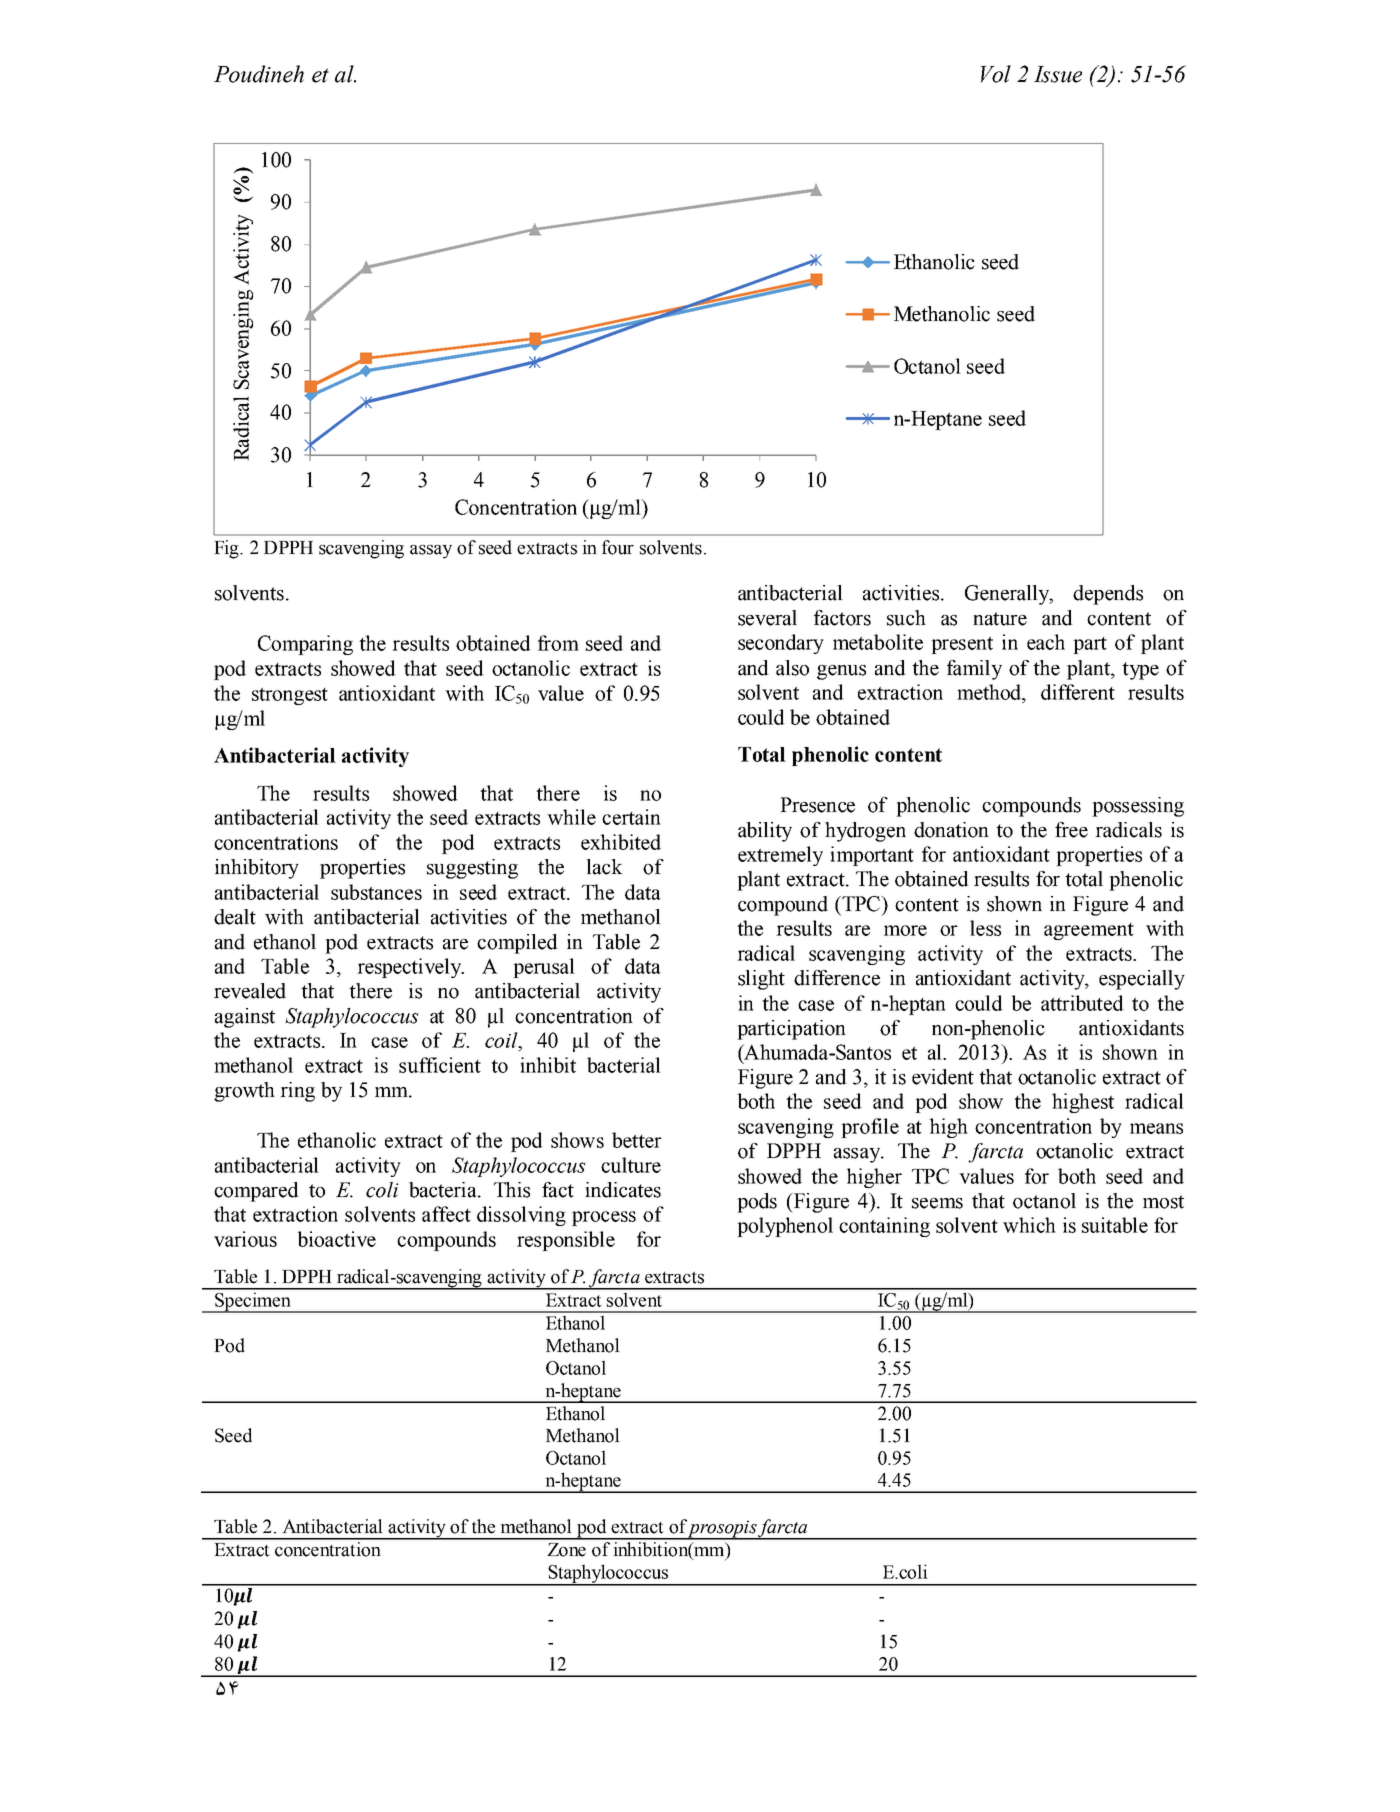 This image has height=1812, width=1400. I want to click on substances, so click(376, 892).
